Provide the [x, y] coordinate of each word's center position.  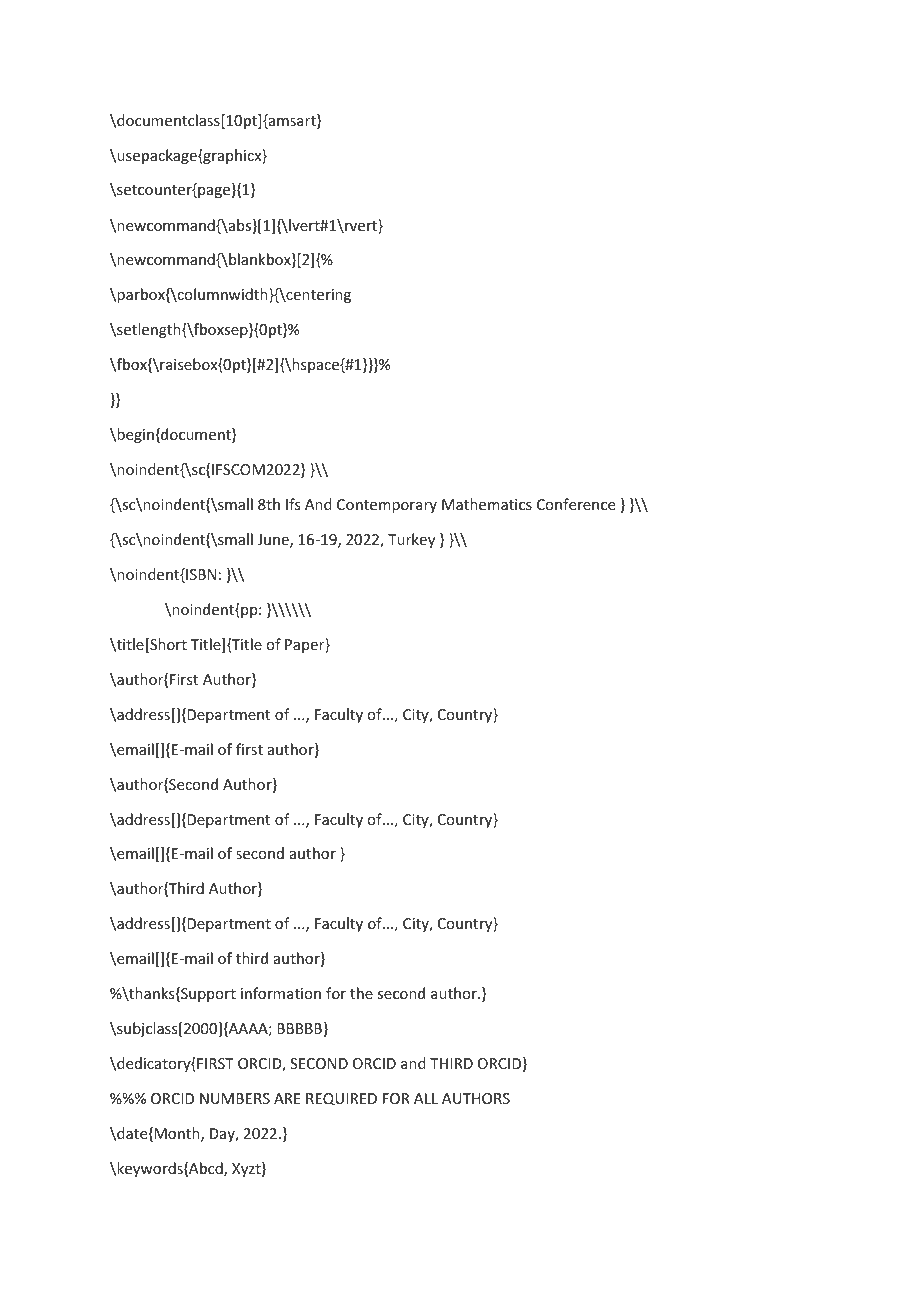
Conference [576, 504]
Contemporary [387, 506]
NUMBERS [235, 1098]
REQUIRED [341, 1099]
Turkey [411, 540]
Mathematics [487, 504]
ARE [287, 1098]
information [281, 993]
